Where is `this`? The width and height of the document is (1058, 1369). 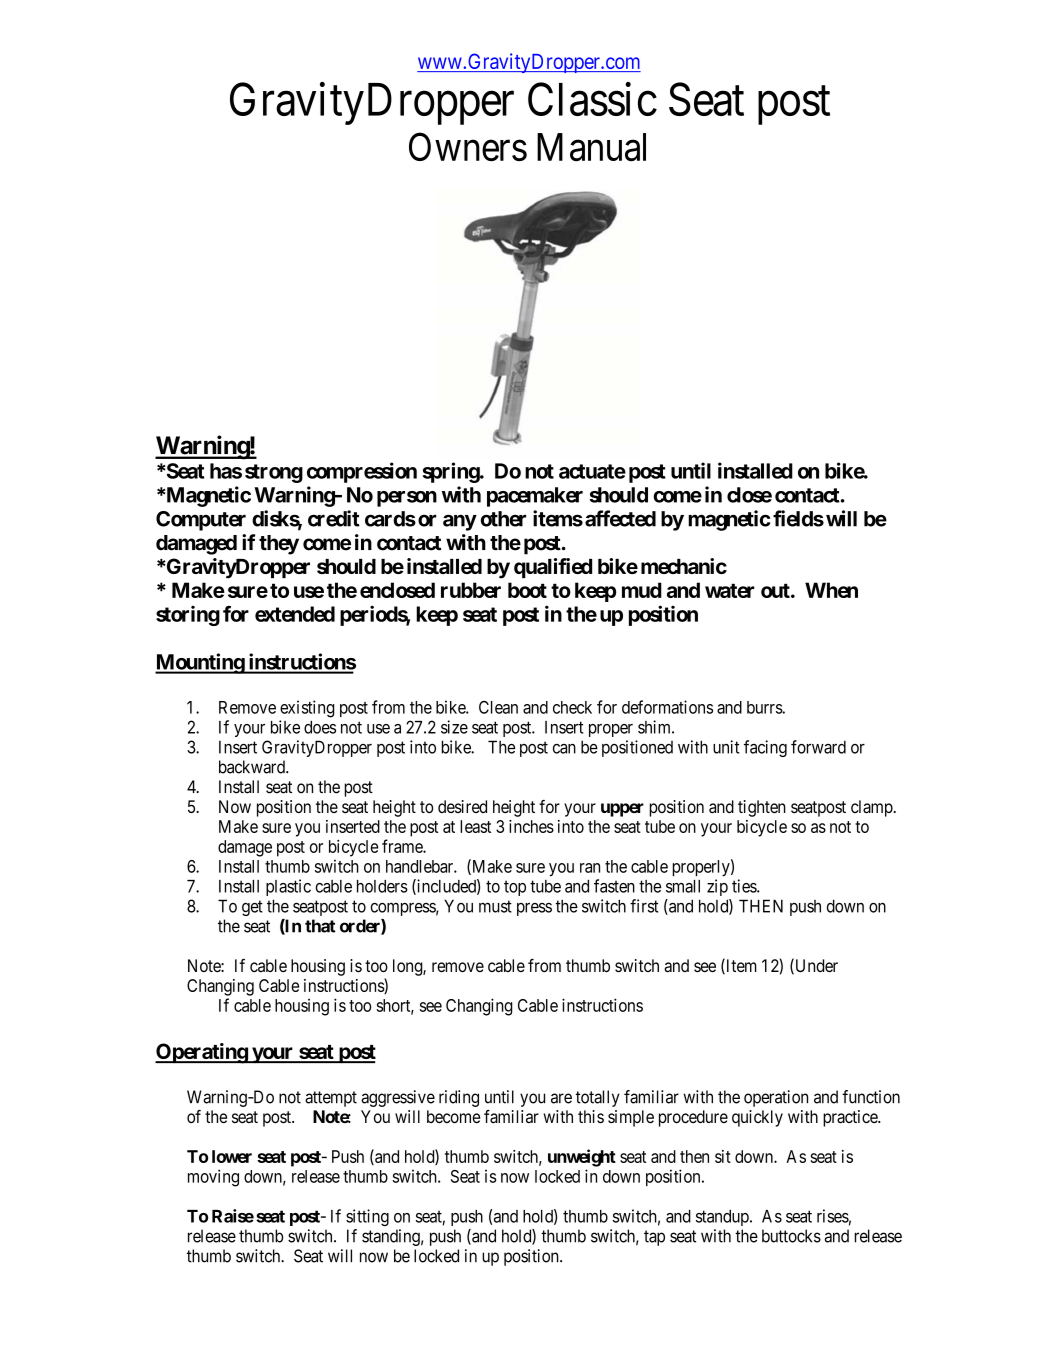 this is located at coordinates (591, 1116).
